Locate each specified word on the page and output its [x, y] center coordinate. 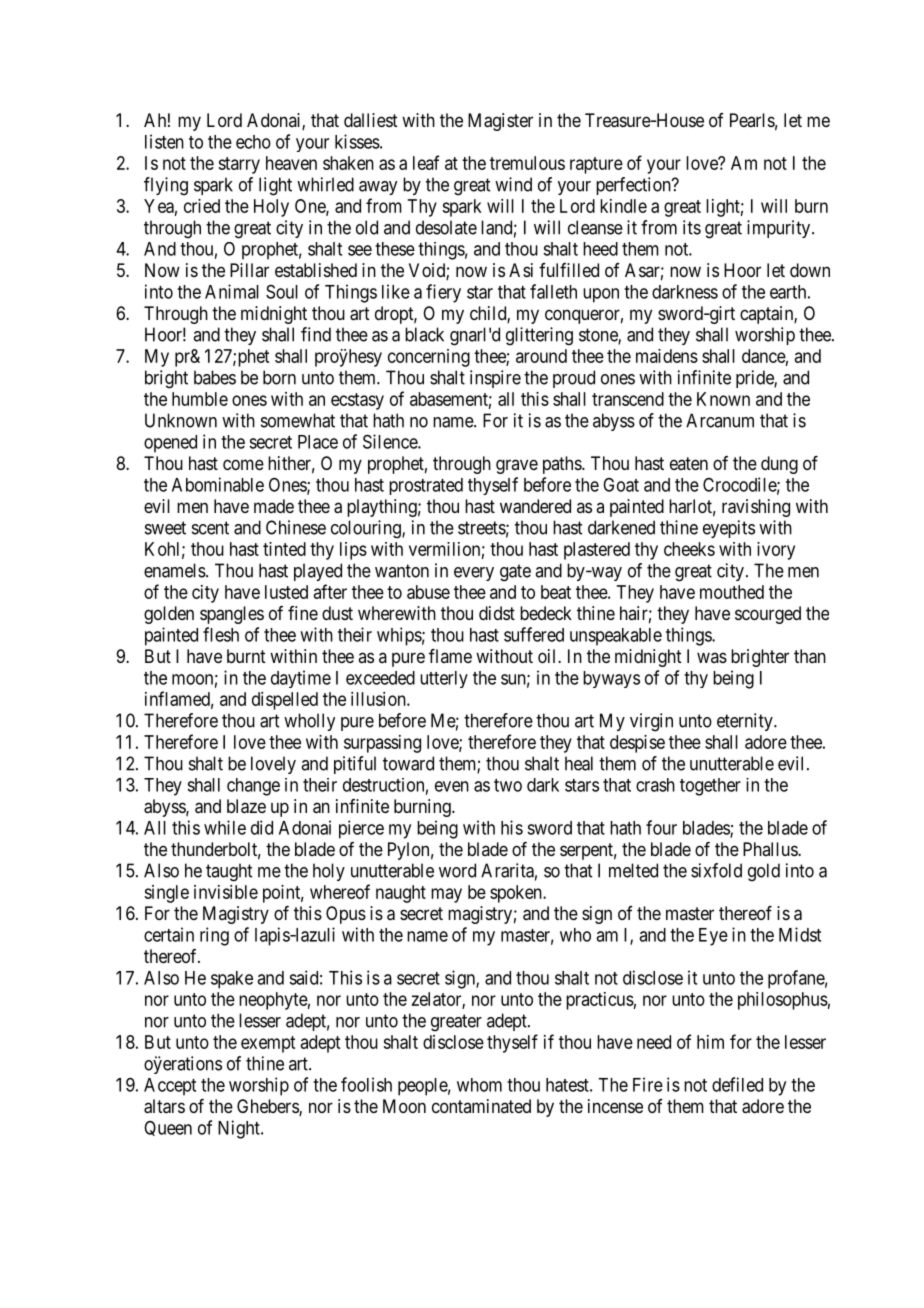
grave [517, 466]
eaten [689, 463]
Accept [170, 1087]
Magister [500, 122]
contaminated [481, 1106]
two [508, 785]
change [253, 787]
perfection [634, 186]
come [243, 464]
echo [253, 142]
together [710, 787]
